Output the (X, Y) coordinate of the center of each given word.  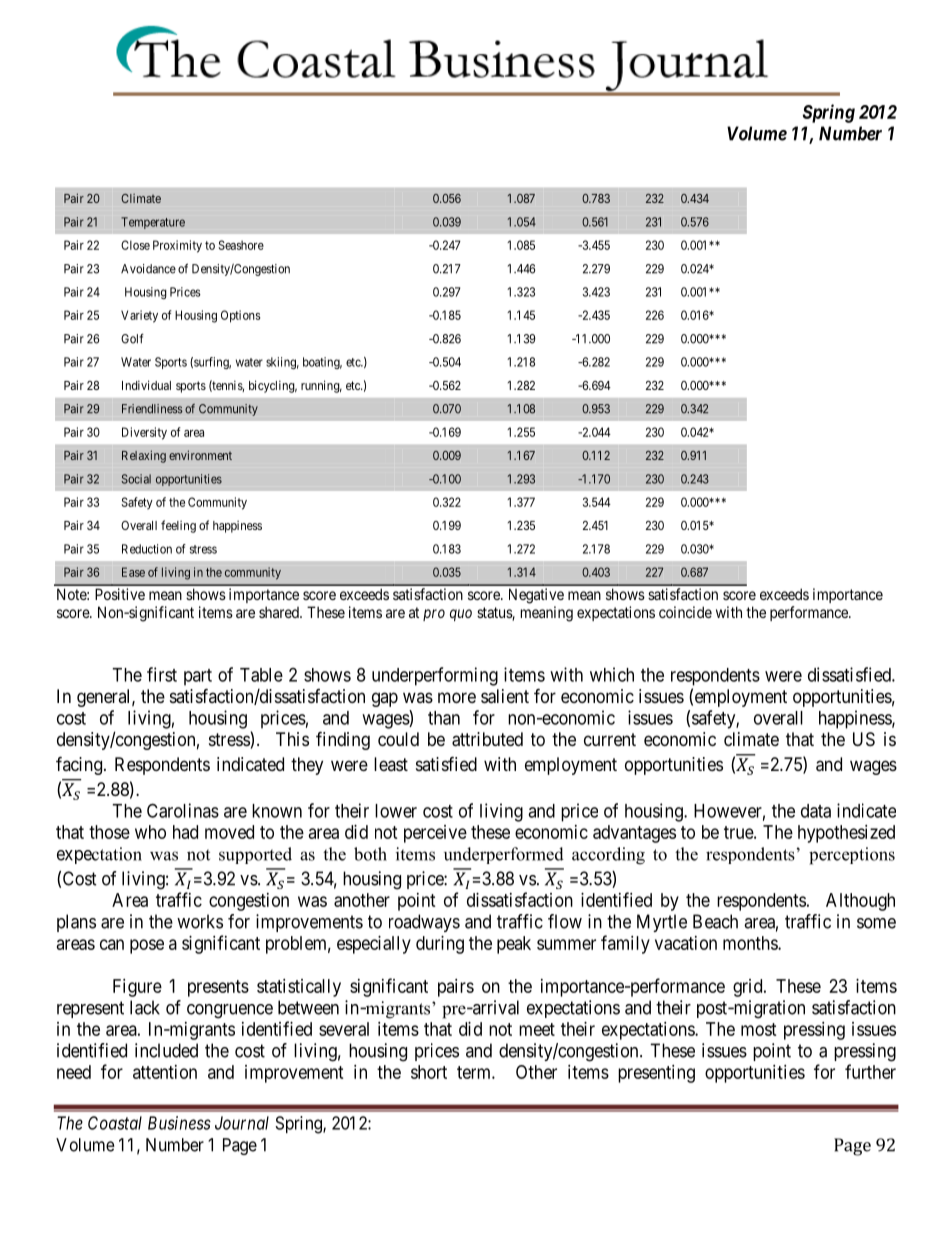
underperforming (435, 676)
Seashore (241, 245)
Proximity (177, 246)
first (162, 674)
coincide (685, 612)
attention (165, 1072)
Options (240, 316)
